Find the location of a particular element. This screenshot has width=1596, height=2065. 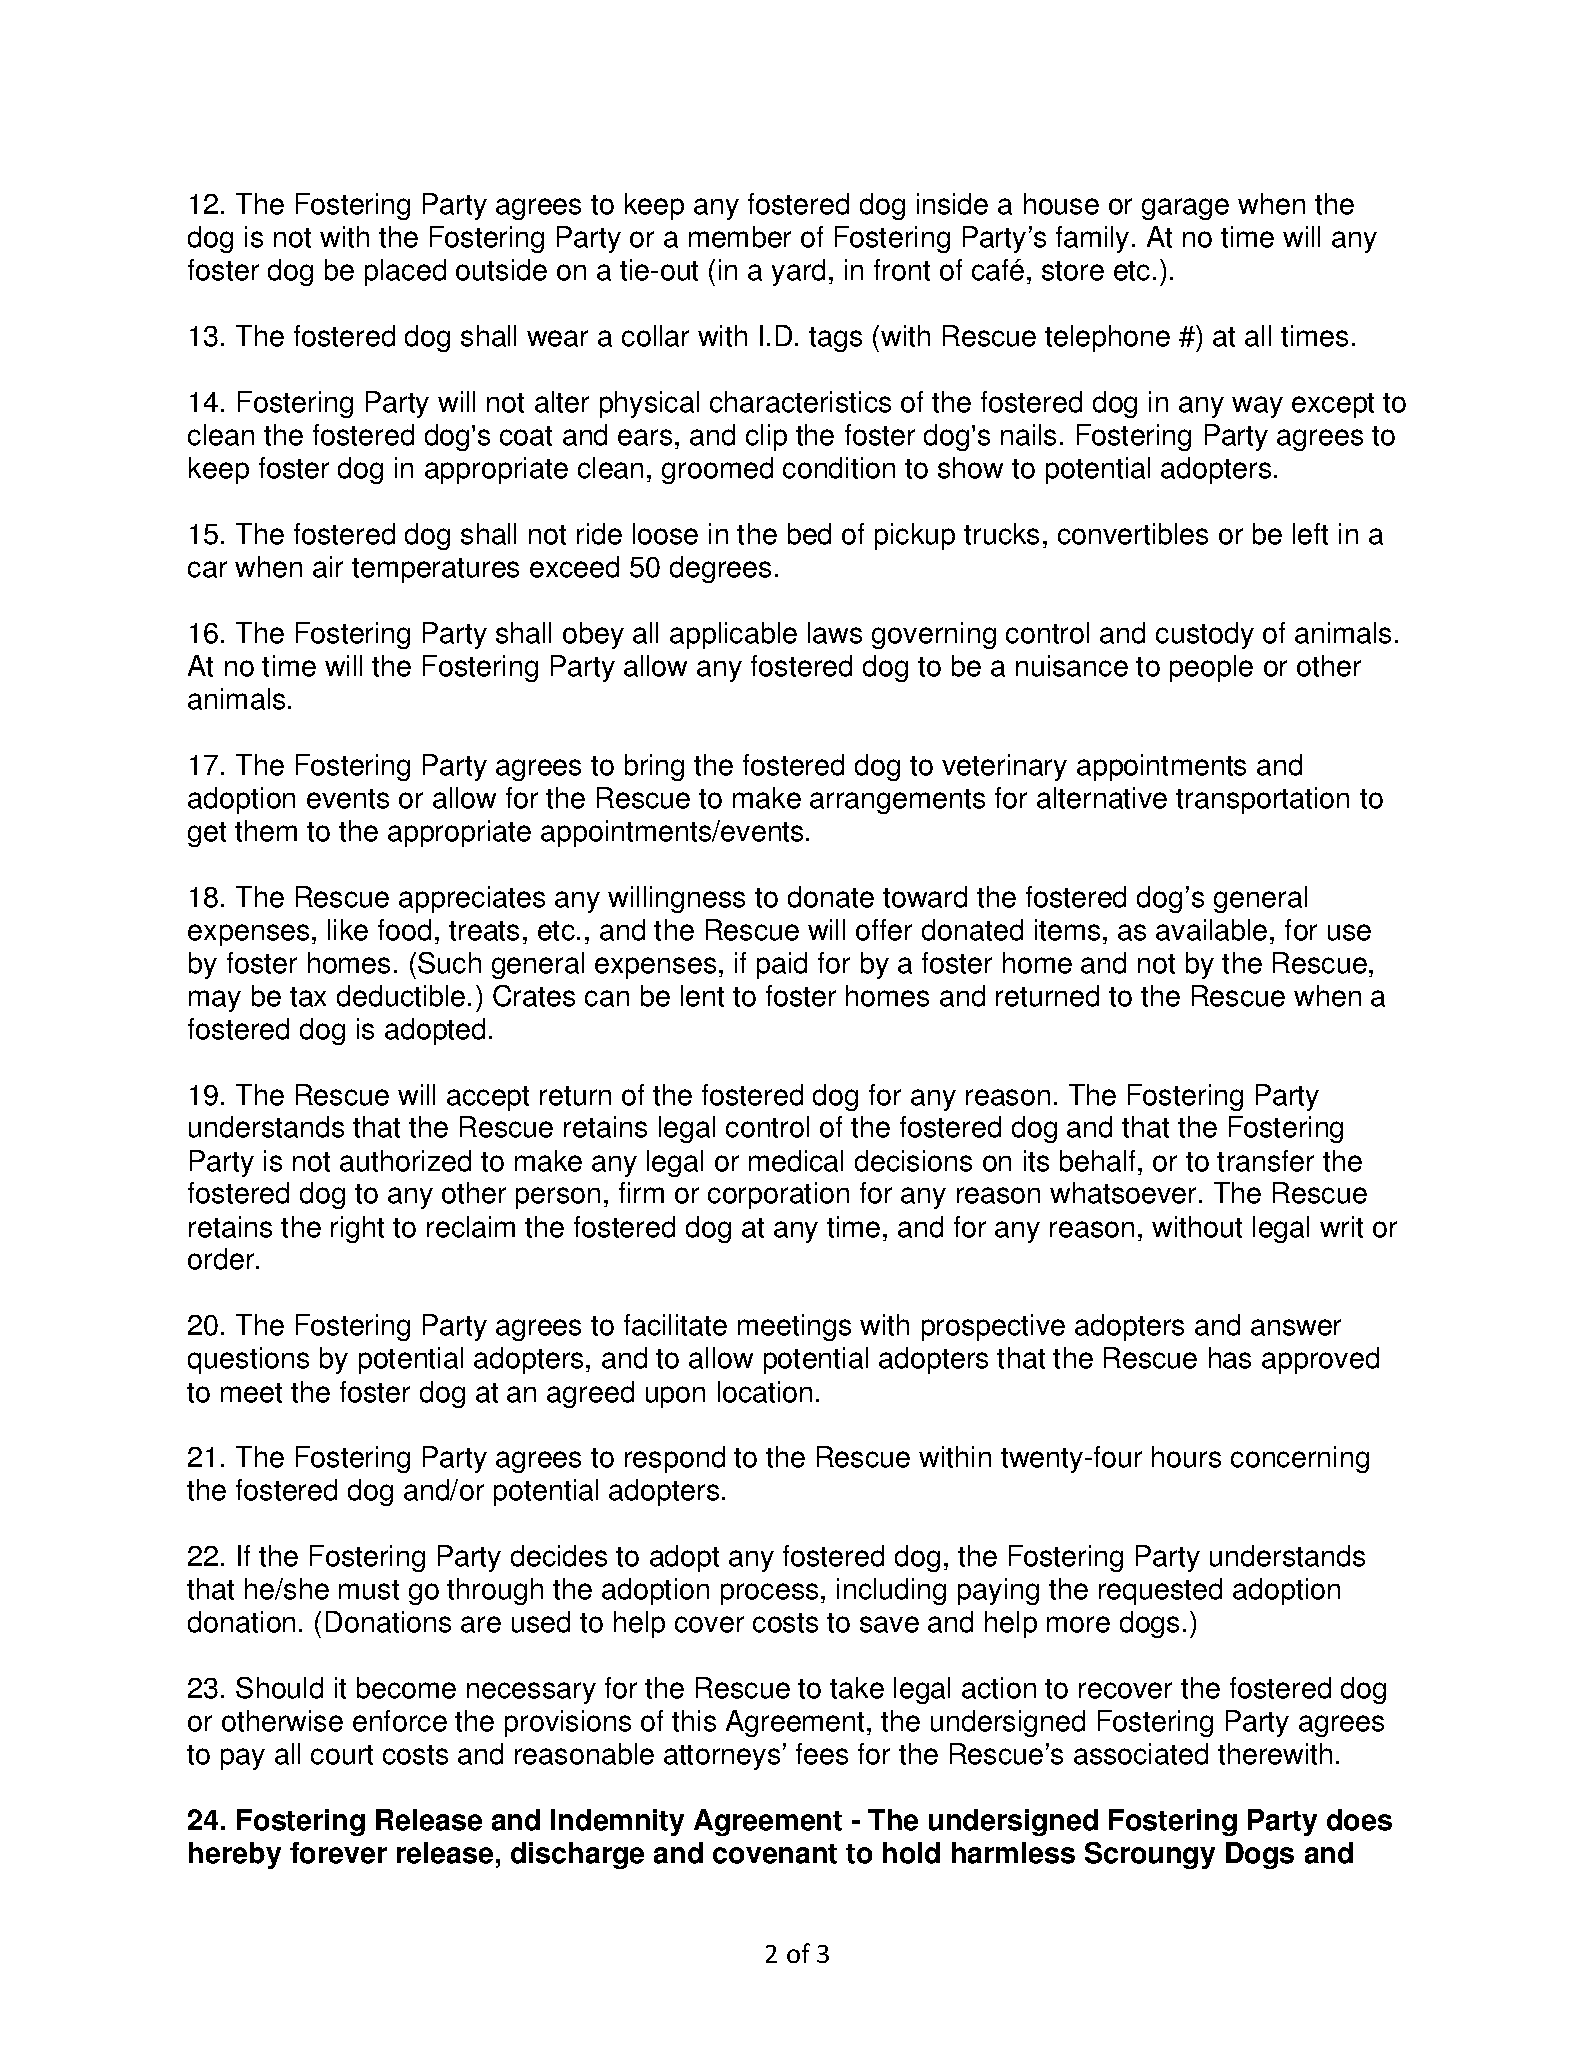

placed is located at coordinates (405, 272).
